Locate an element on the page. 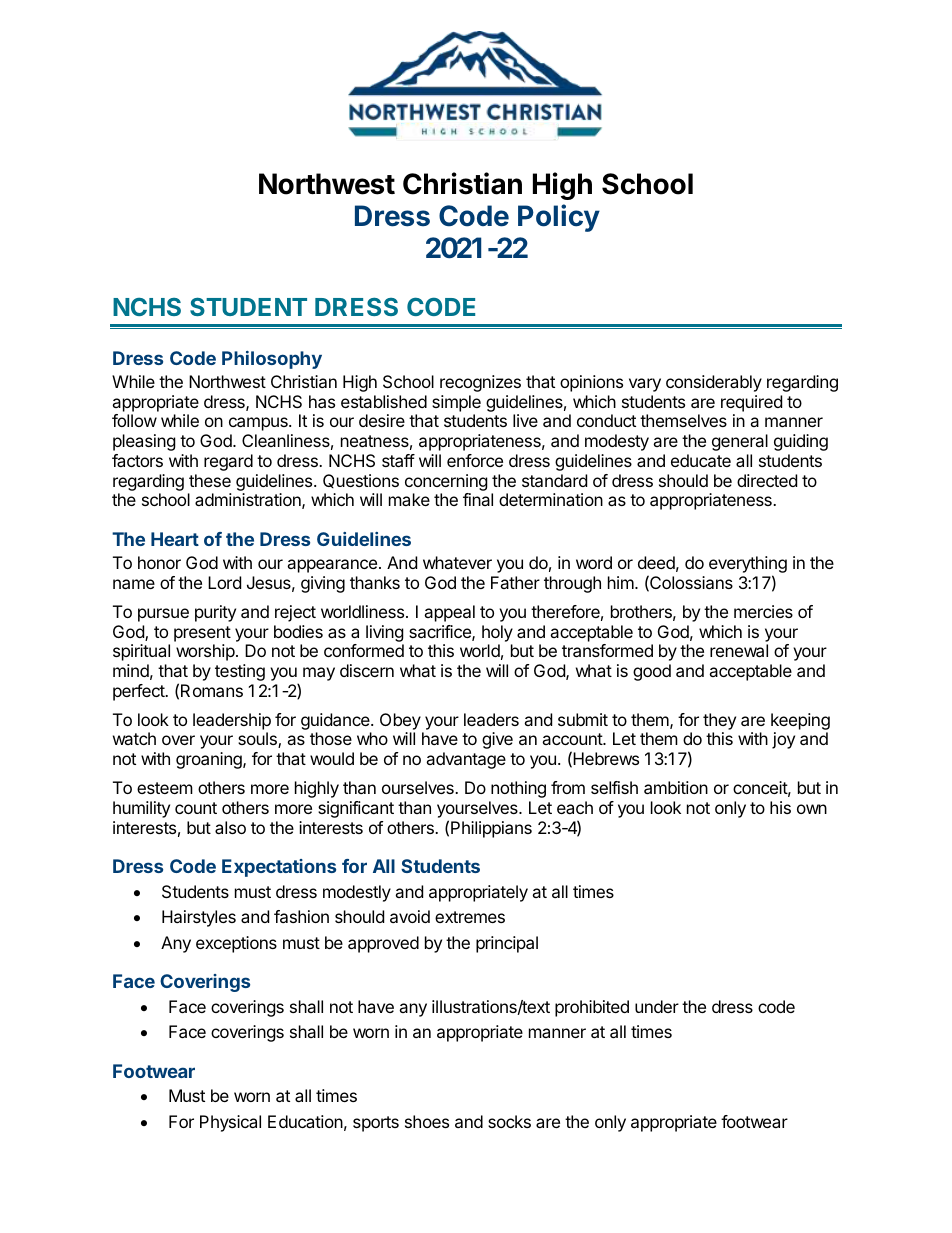 The image size is (952, 1233). these is located at coordinates (210, 480).
